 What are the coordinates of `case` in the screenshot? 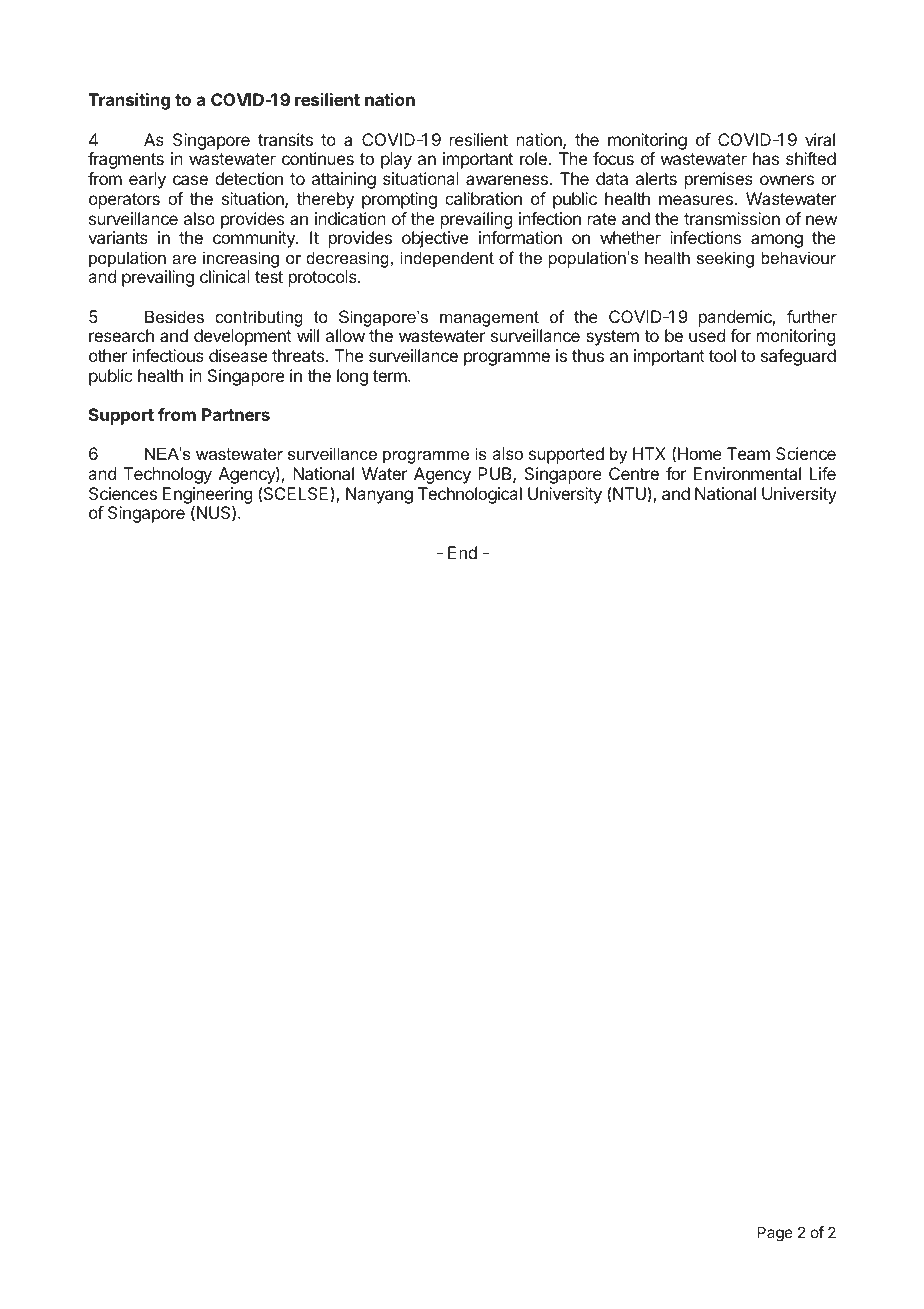 It's located at (190, 180).
